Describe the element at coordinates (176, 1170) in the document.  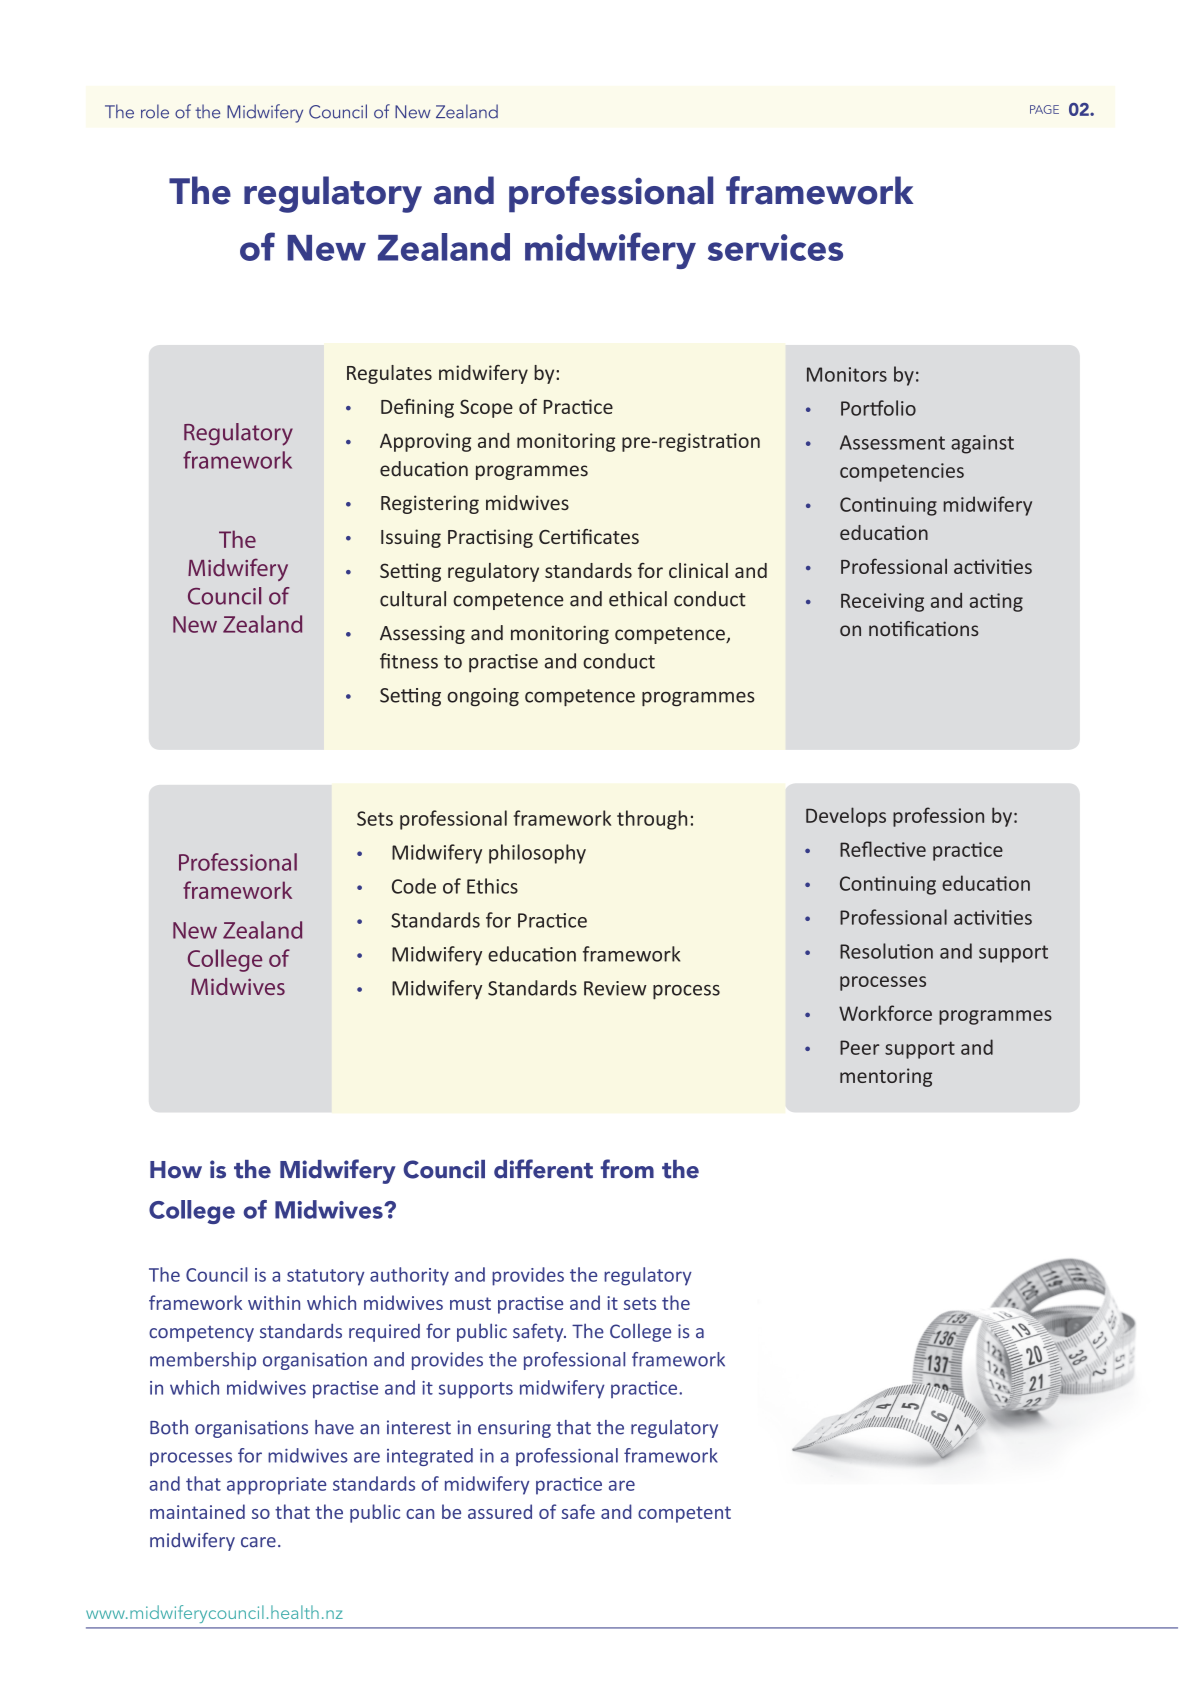
I see `How` at that location.
